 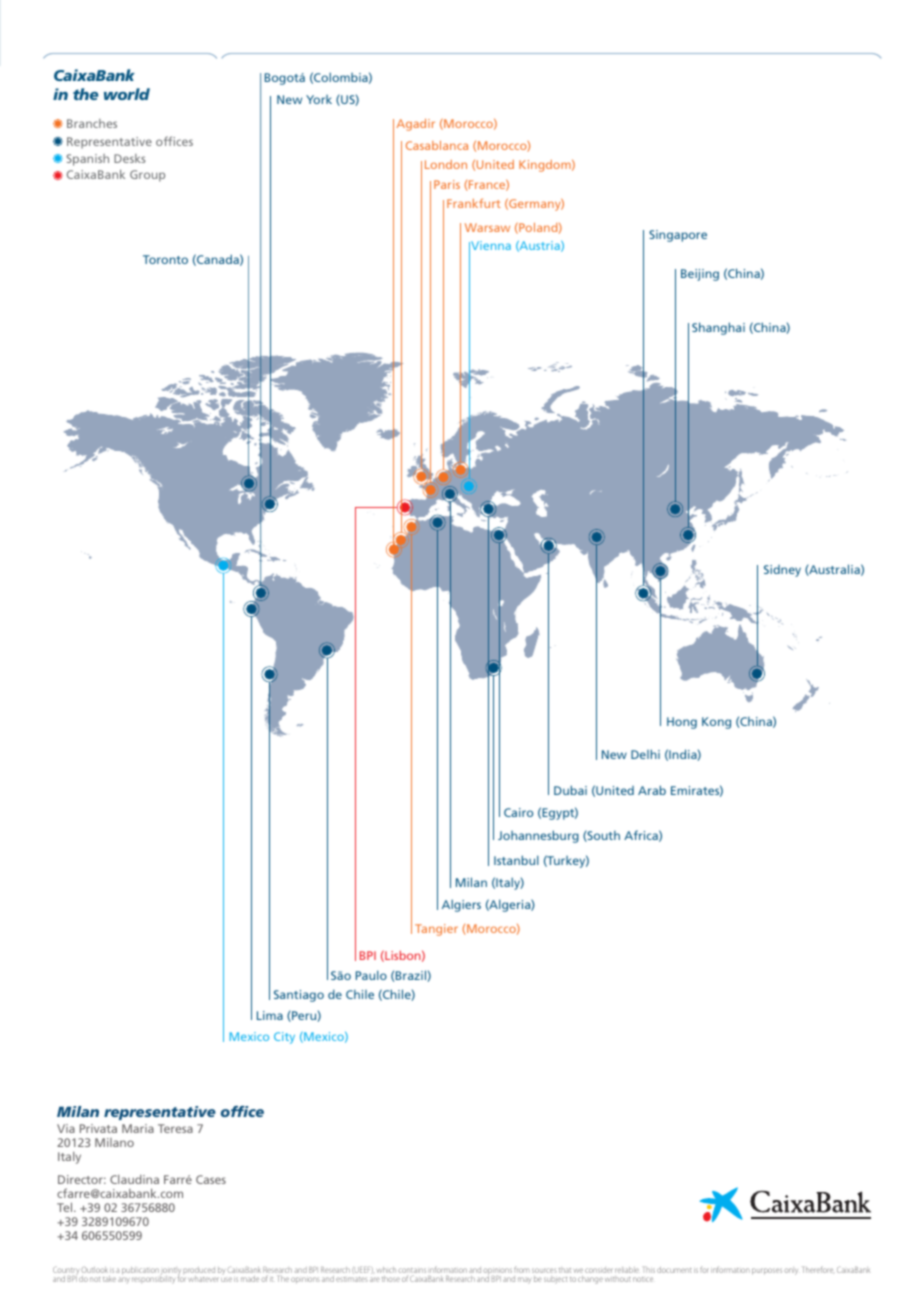 I want to click on Arab, so click(x=652, y=790).
